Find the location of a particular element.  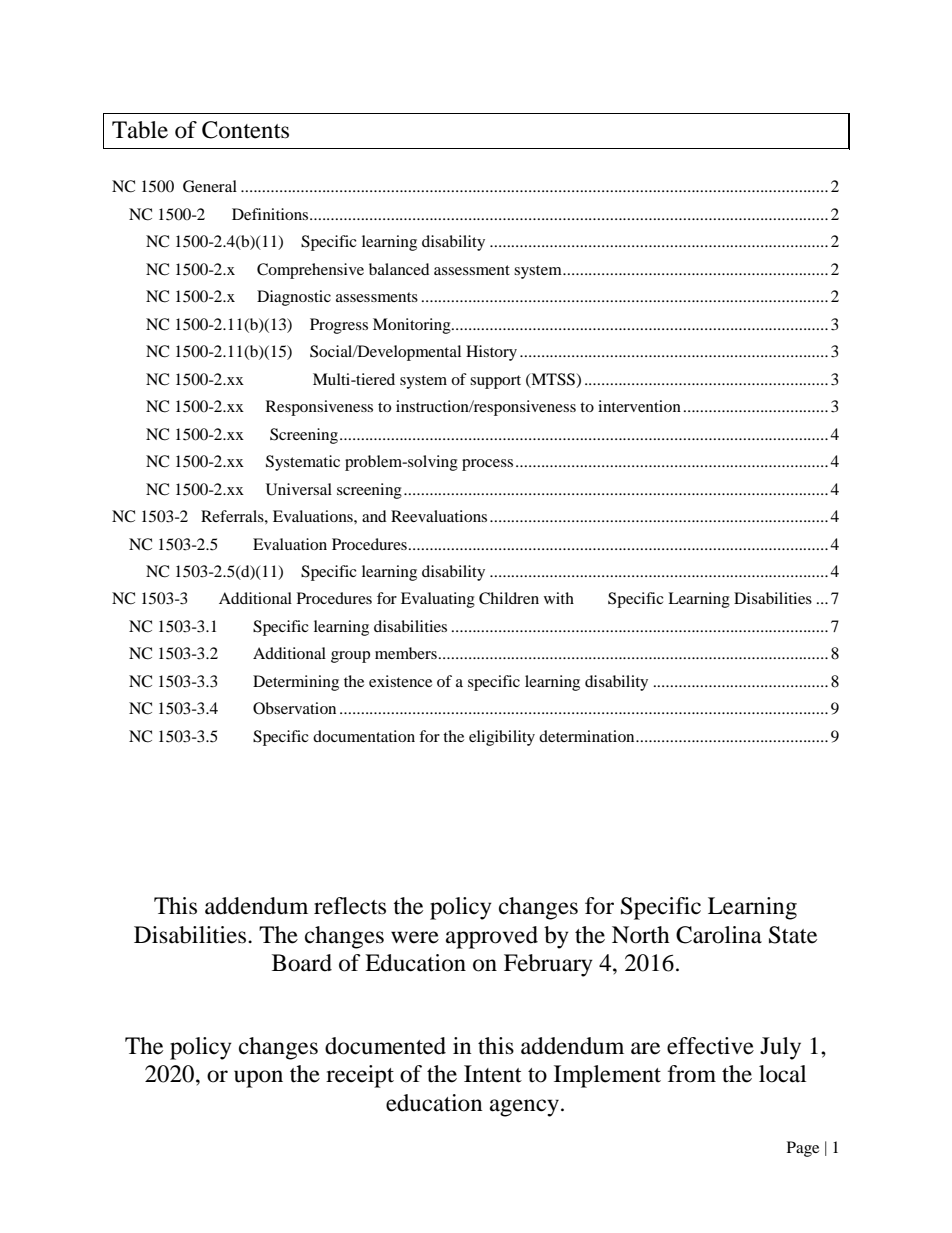

General is located at coordinates (210, 186).
